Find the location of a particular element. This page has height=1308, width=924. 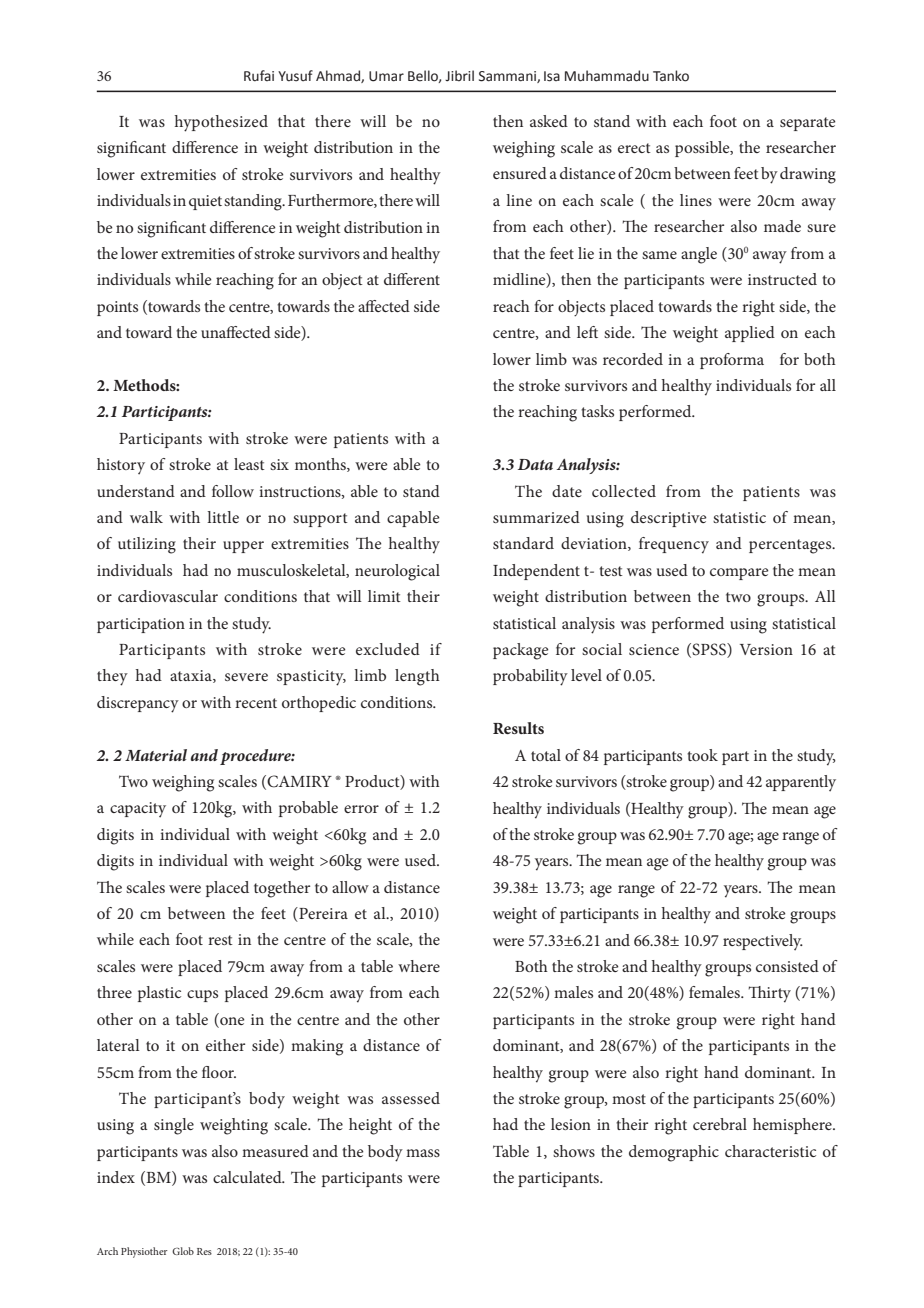

Version is located at coordinates (766, 649).
